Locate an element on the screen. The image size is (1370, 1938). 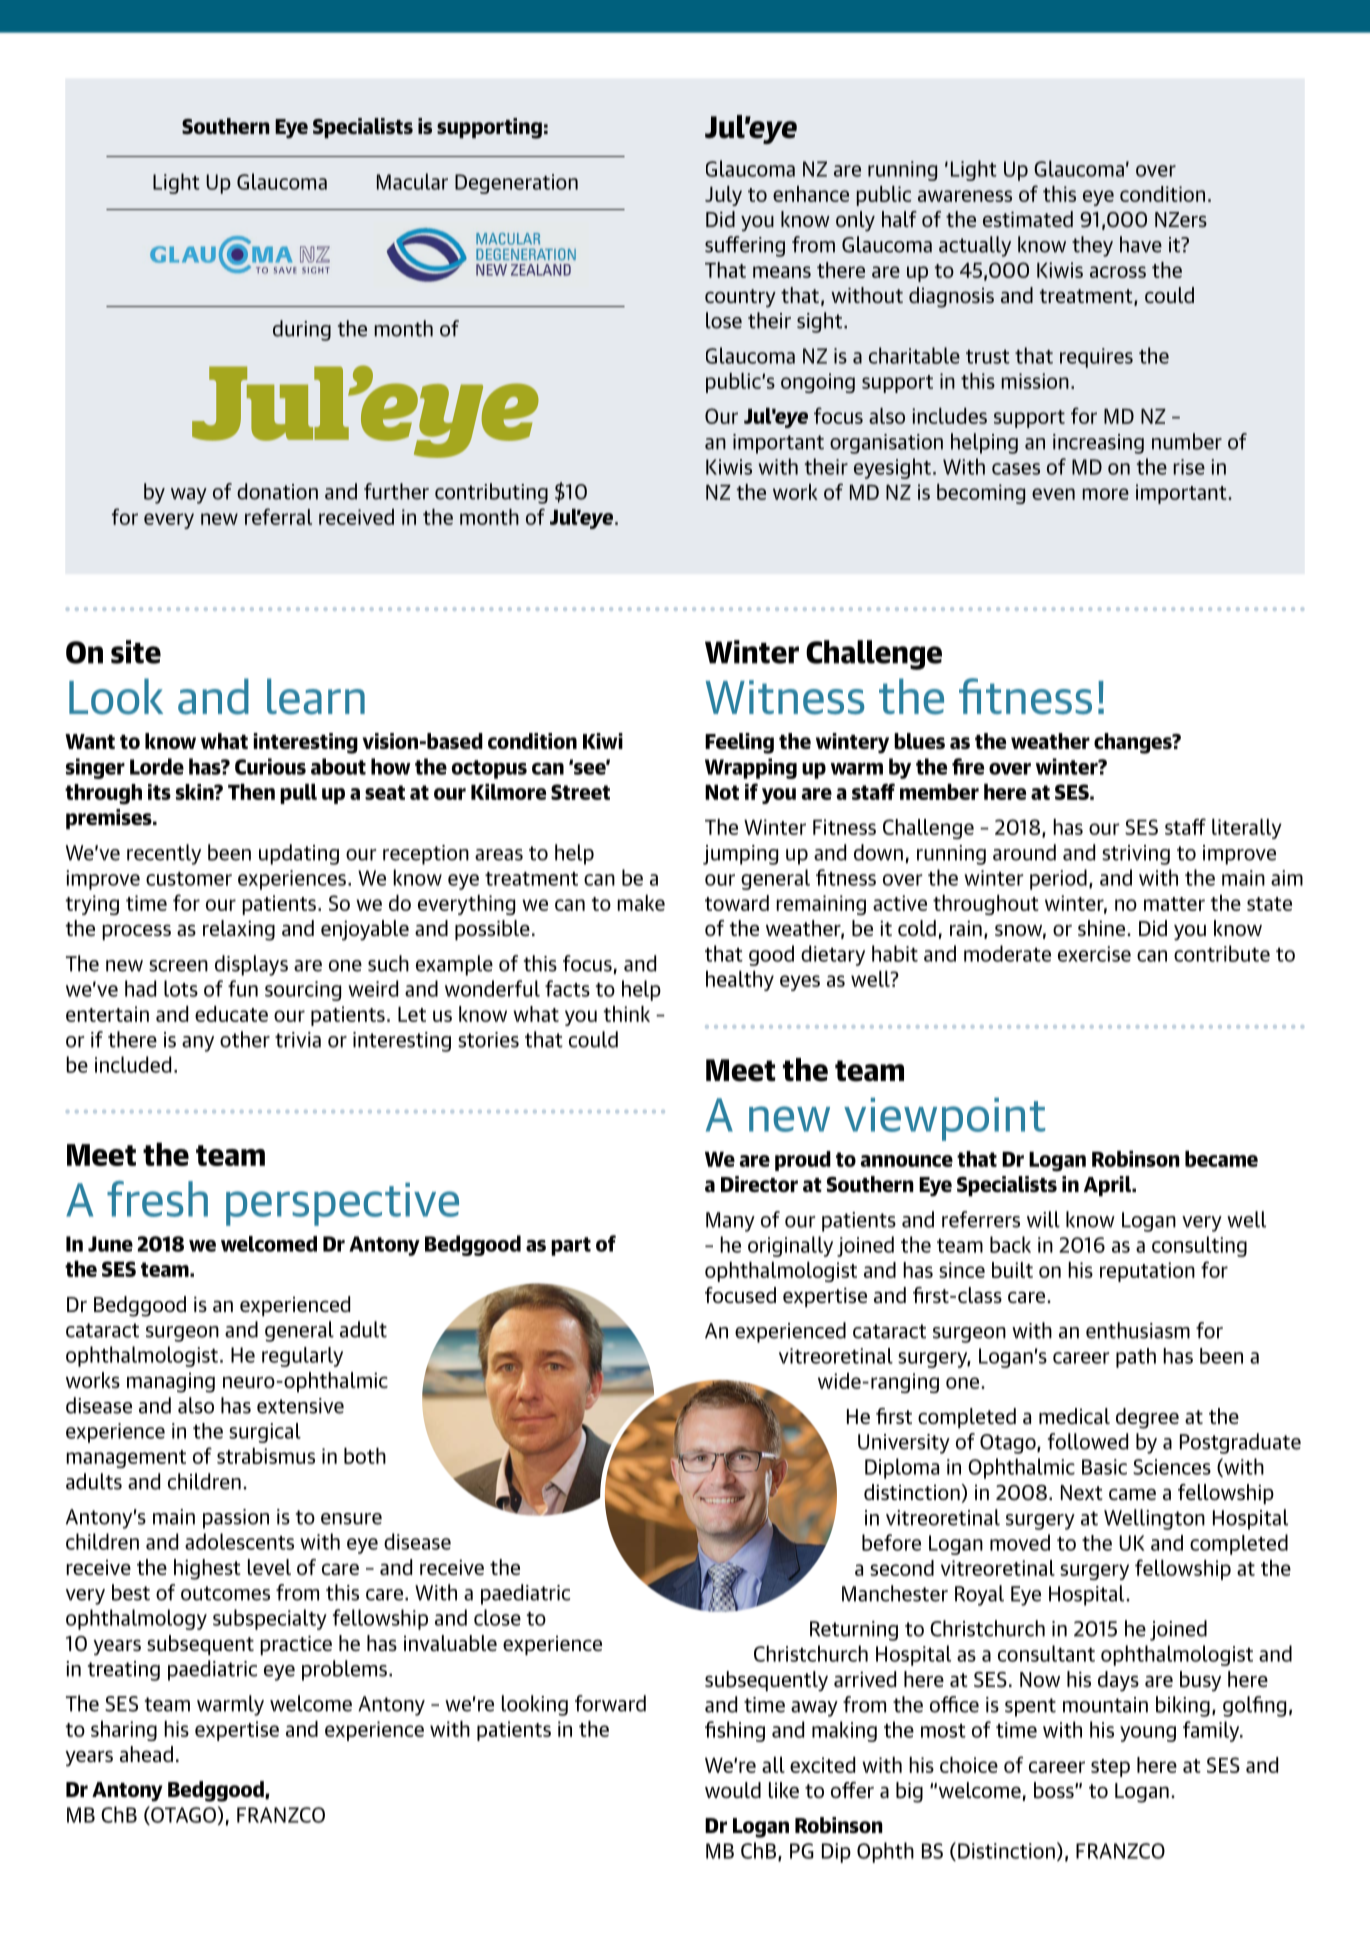
fun is located at coordinates (243, 988).
